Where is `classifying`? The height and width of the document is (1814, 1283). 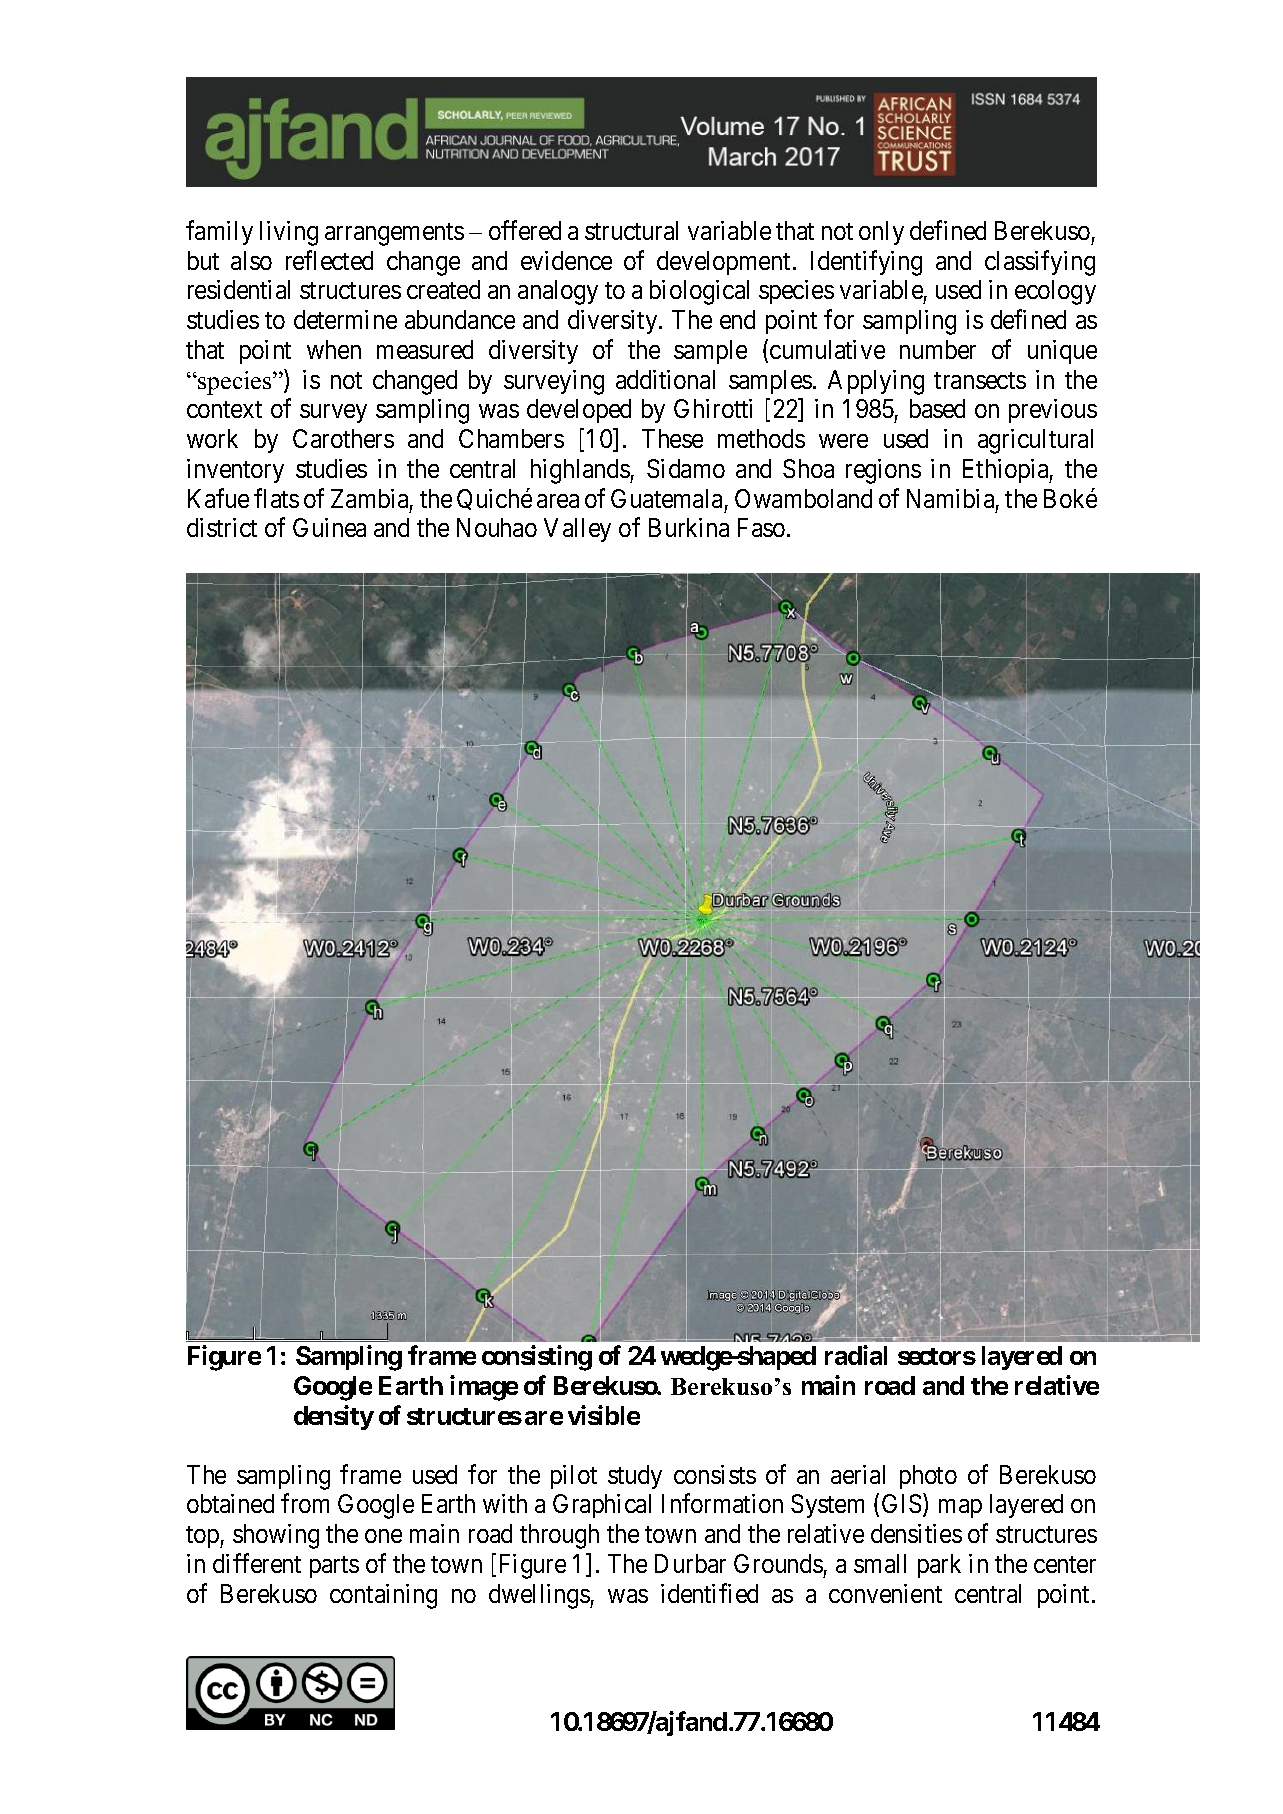 classifying is located at coordinates (1040, 263).
